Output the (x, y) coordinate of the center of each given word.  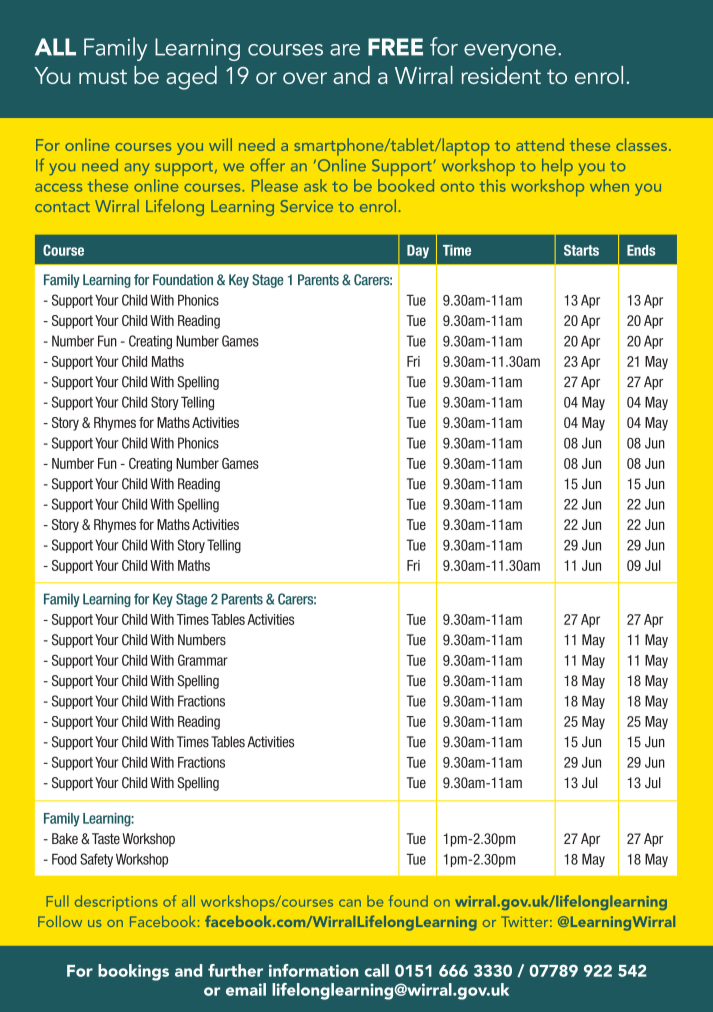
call (377, 970)
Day (418, 251)
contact (62, 207)
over (305, 78)
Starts (581, 250)
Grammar (203, 660)
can (350, 903)
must (103, 76)
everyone (510, 52)
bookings (133, 972)
